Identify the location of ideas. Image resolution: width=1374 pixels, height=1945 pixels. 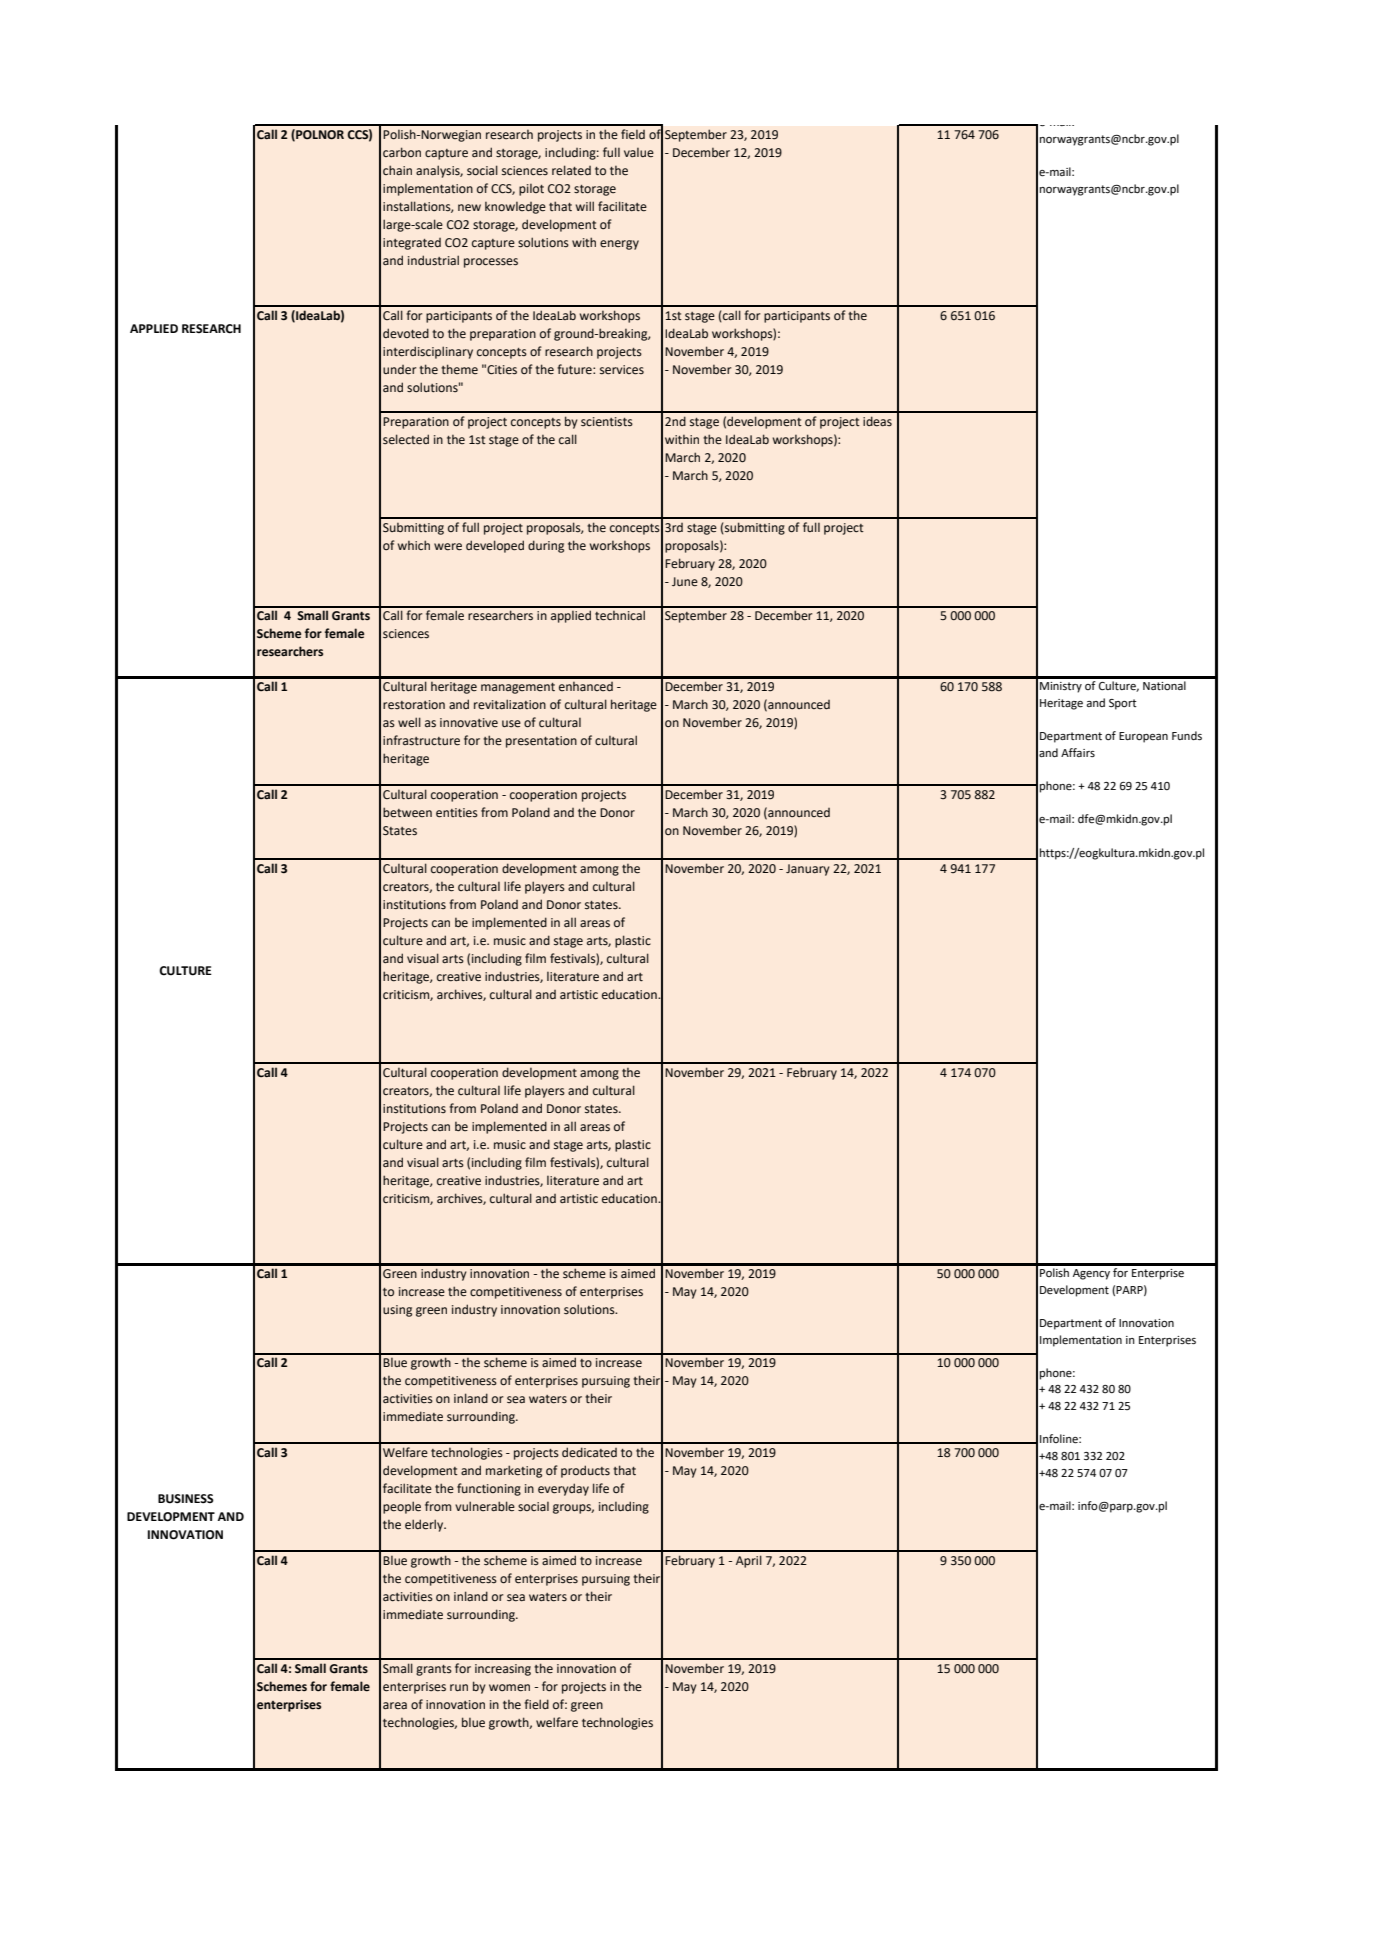
(877, 421).
